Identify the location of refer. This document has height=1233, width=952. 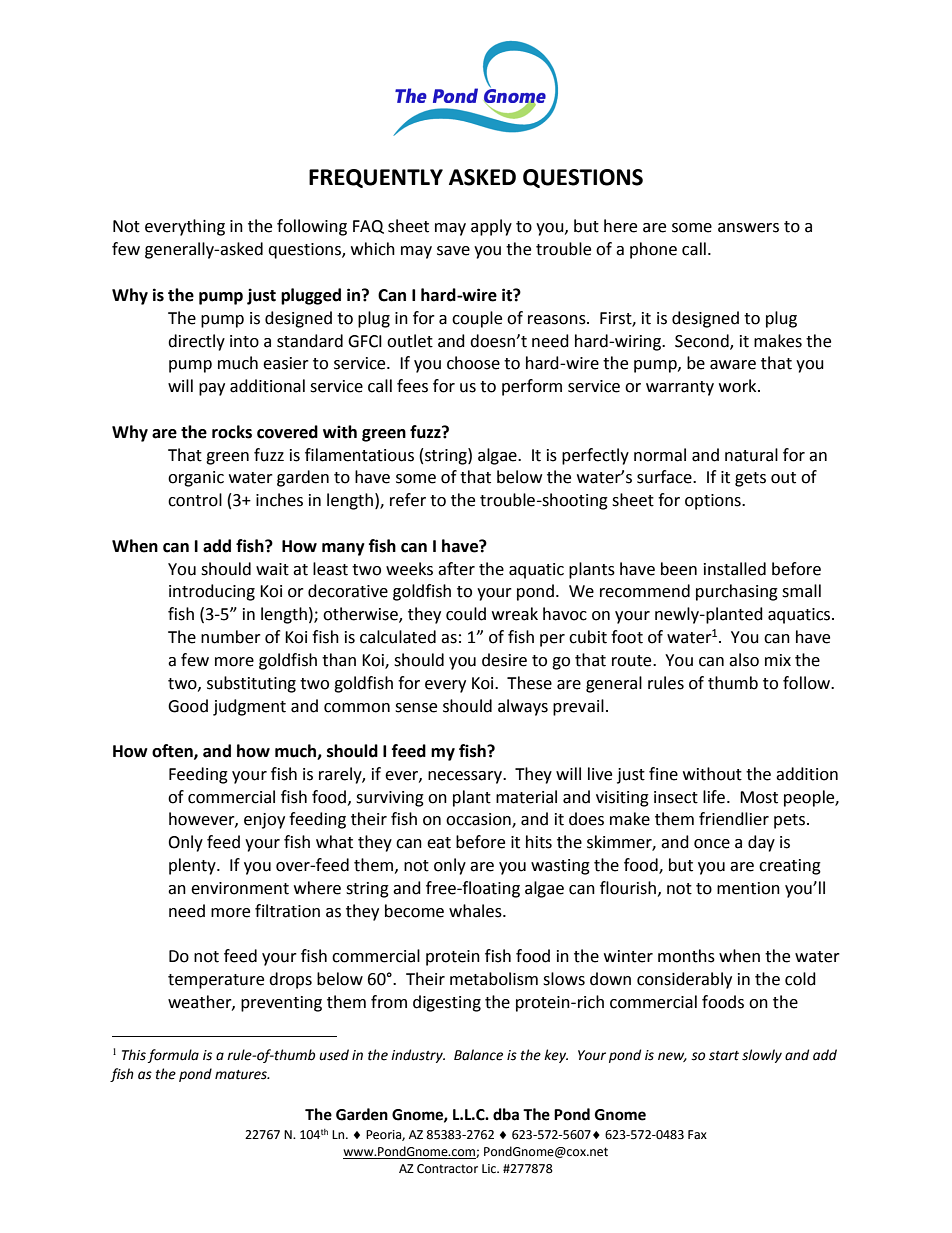
(408, 500).
